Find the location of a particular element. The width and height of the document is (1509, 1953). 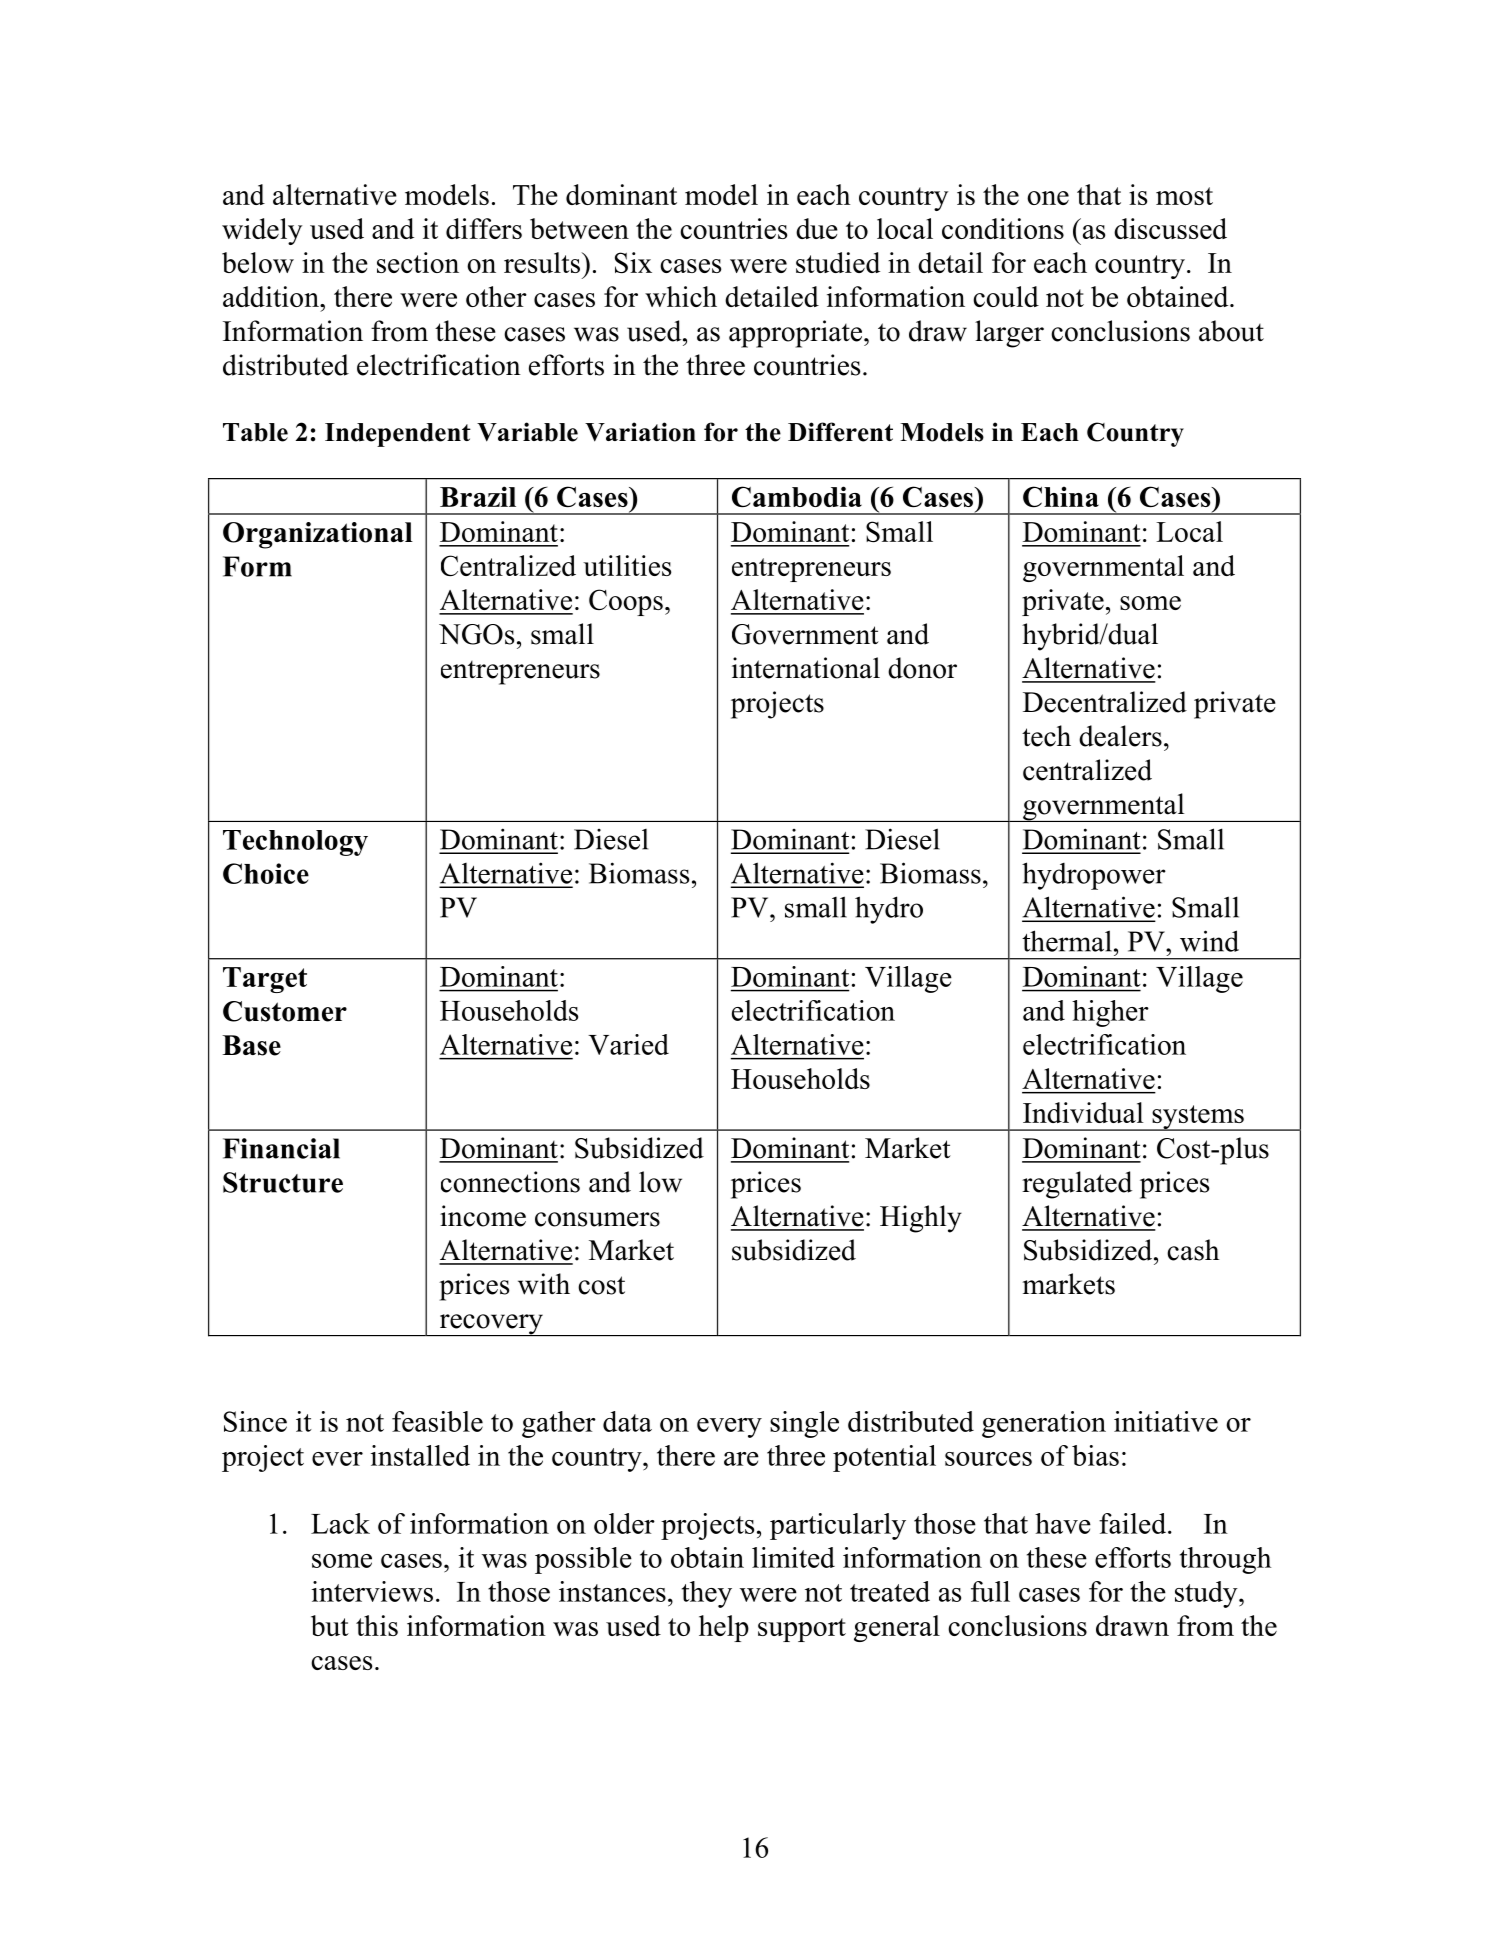

section is located at coordinates (418, 262).
